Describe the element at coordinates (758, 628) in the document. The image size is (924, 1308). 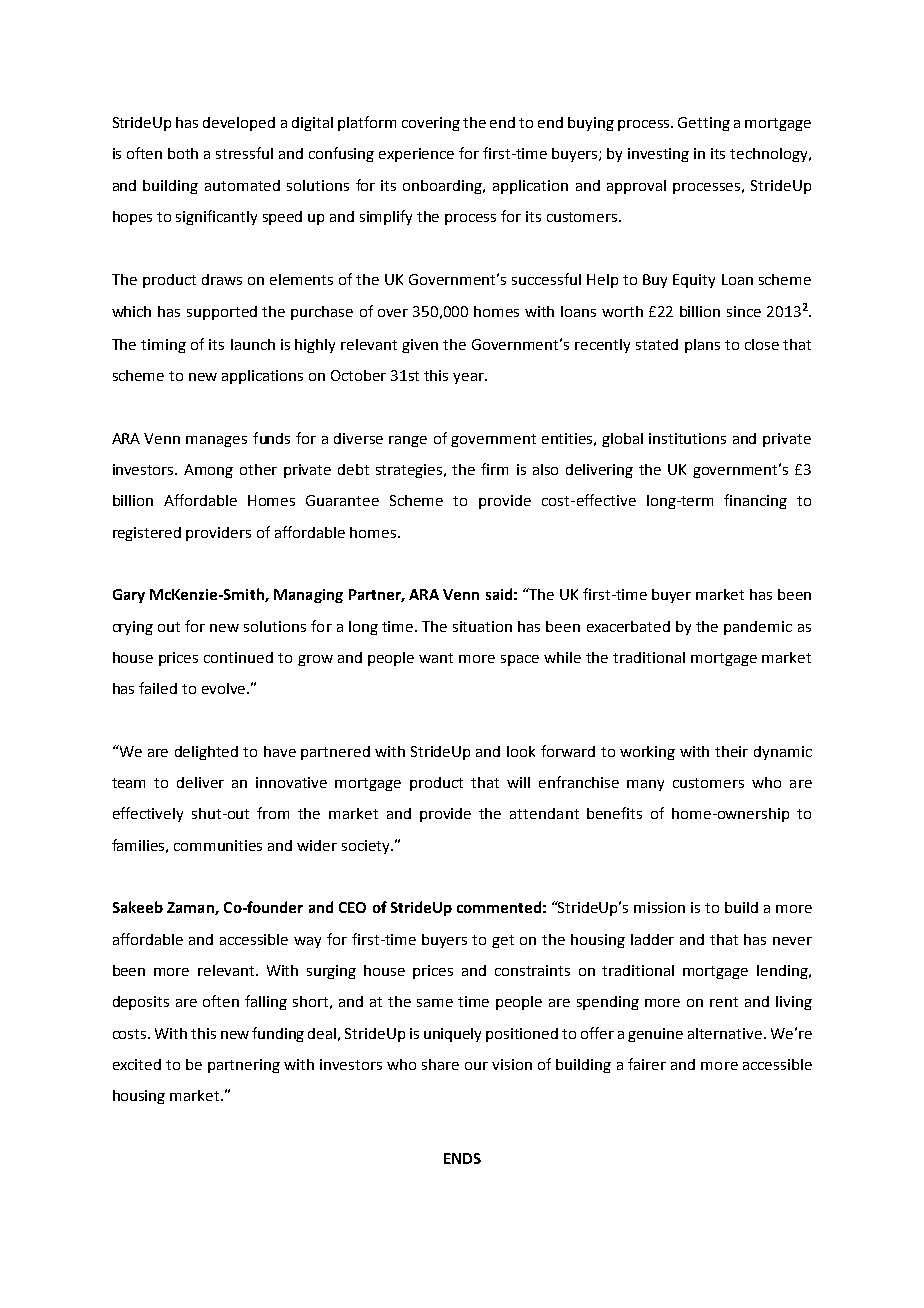
I see `pandemic` at that location.
